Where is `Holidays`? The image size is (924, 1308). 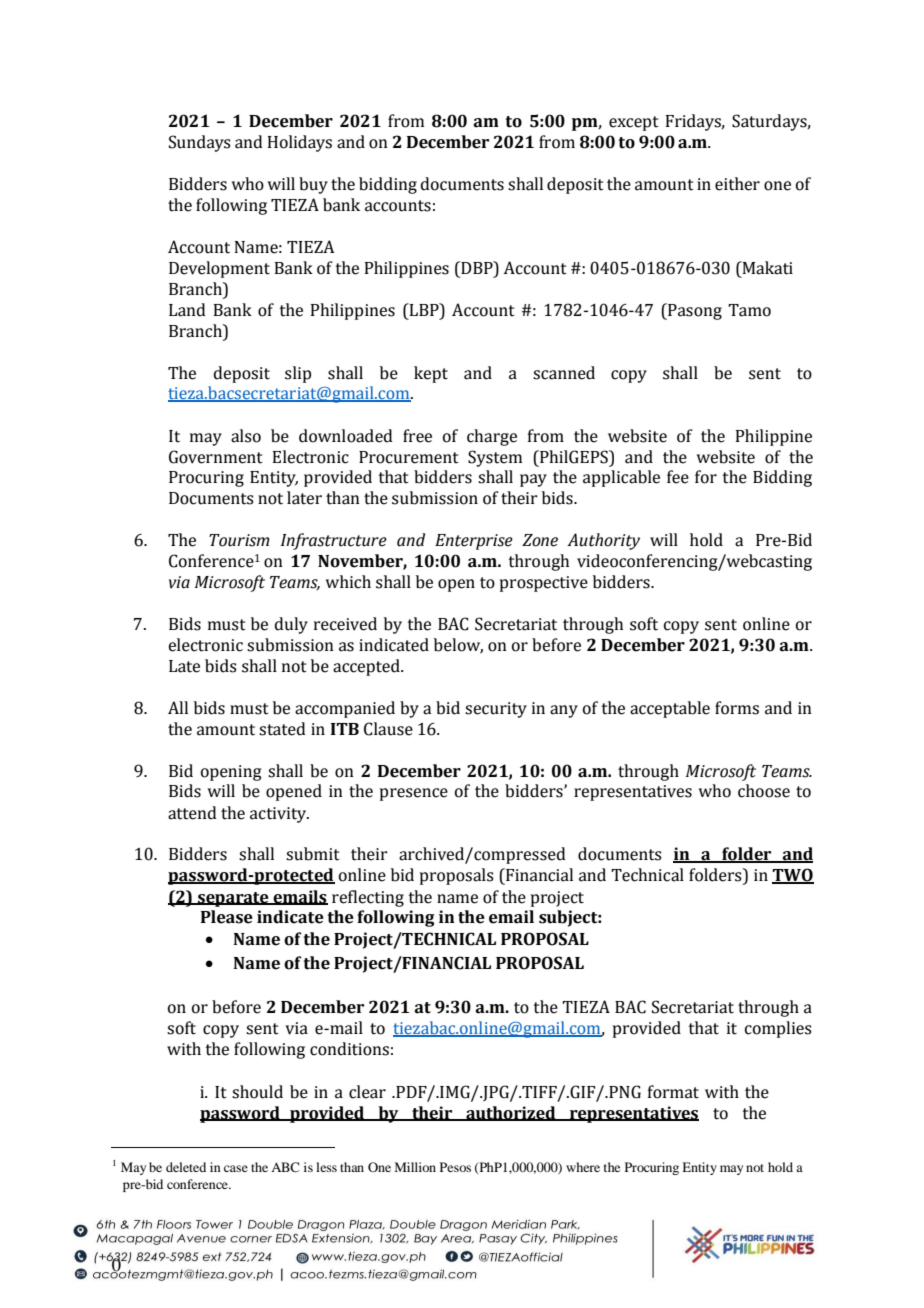 Holidays is located at coordinates (300, 143).
